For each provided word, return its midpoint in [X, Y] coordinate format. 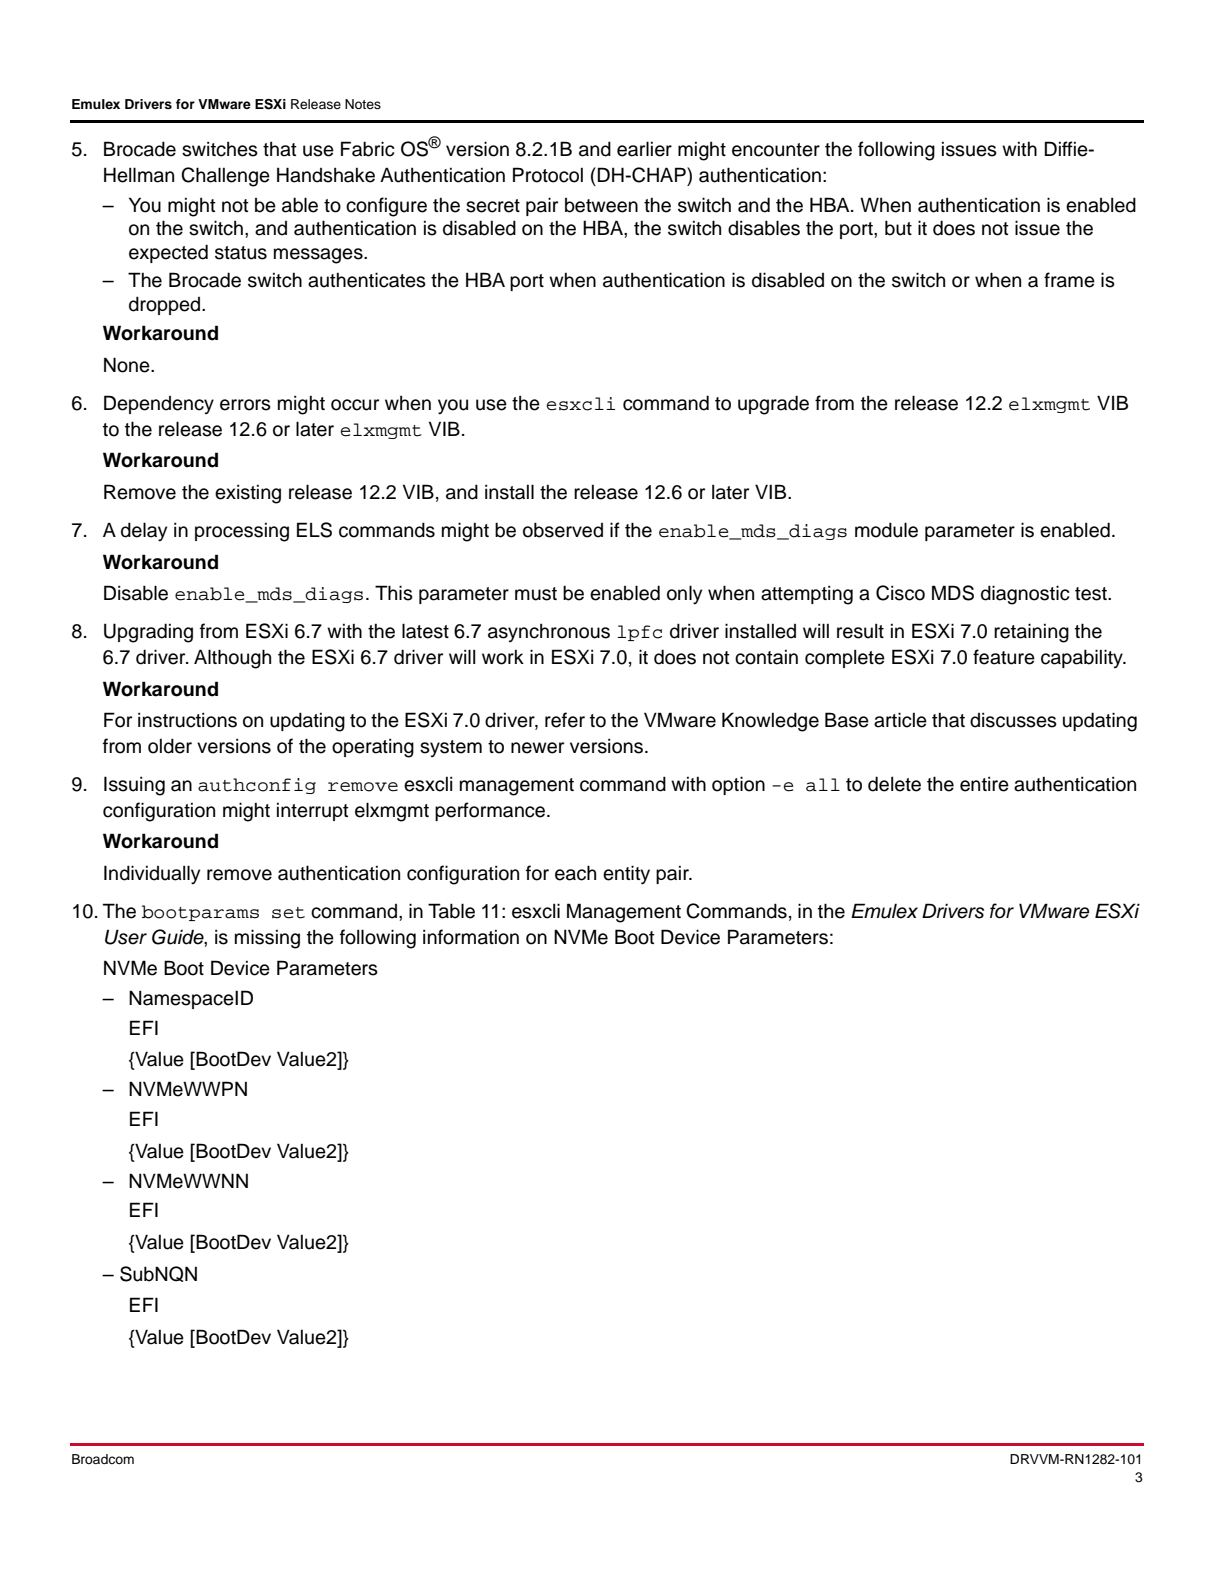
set [288, 913]
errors [245, 405]
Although [232, 659]
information [471, 937]
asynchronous [549, 633]
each [575, 873]
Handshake [326, 175]
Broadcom [103, 1459]
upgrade [773, 405]
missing [267, 939]
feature [1004, 657]
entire [984, 784]
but [898, 228]
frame [1069, 280]
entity [626, 875]
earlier [644, 149]
